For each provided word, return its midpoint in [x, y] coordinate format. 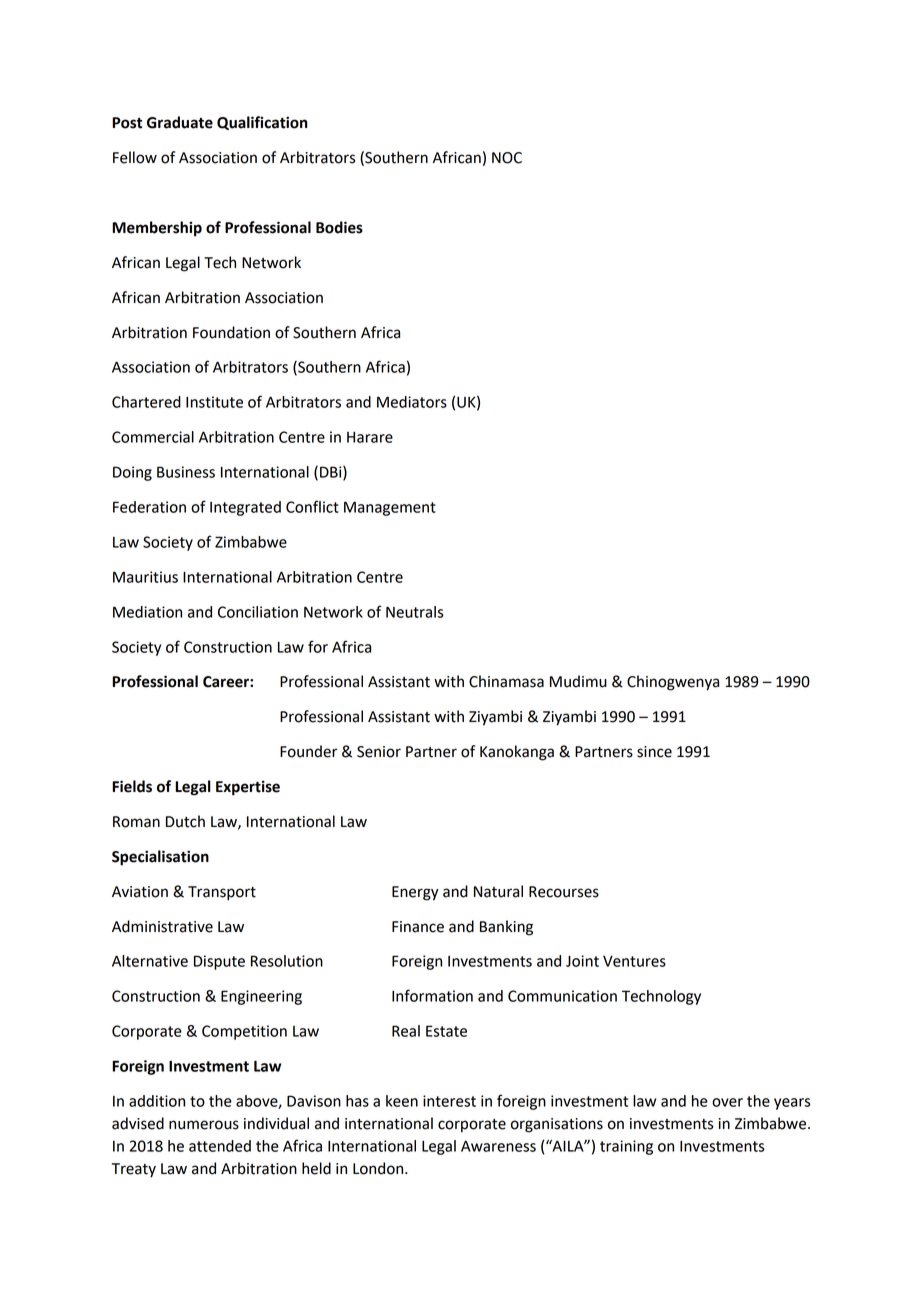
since [654, 752]
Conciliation [258, 612]
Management [390, 508]
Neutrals [414, 612]
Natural [498, 891]
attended [220, 1146]
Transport [222, 893]
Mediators [412, 402]
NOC [507, 158]
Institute [214, 402]
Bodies [339, 227]
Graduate [180, 122]
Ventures [634, 961]
